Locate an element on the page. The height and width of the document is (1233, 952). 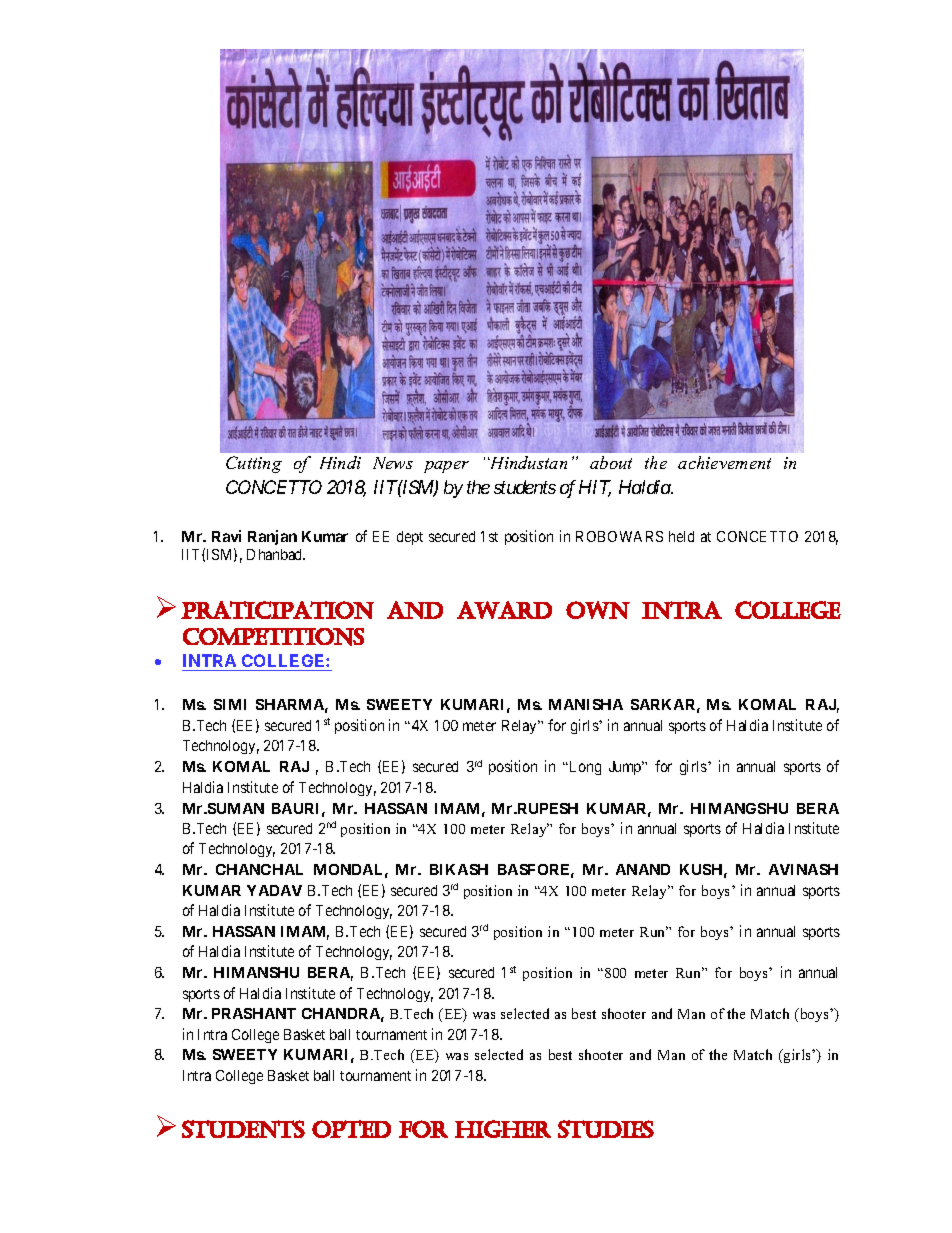
paper is located at coordinates (446, 467).
